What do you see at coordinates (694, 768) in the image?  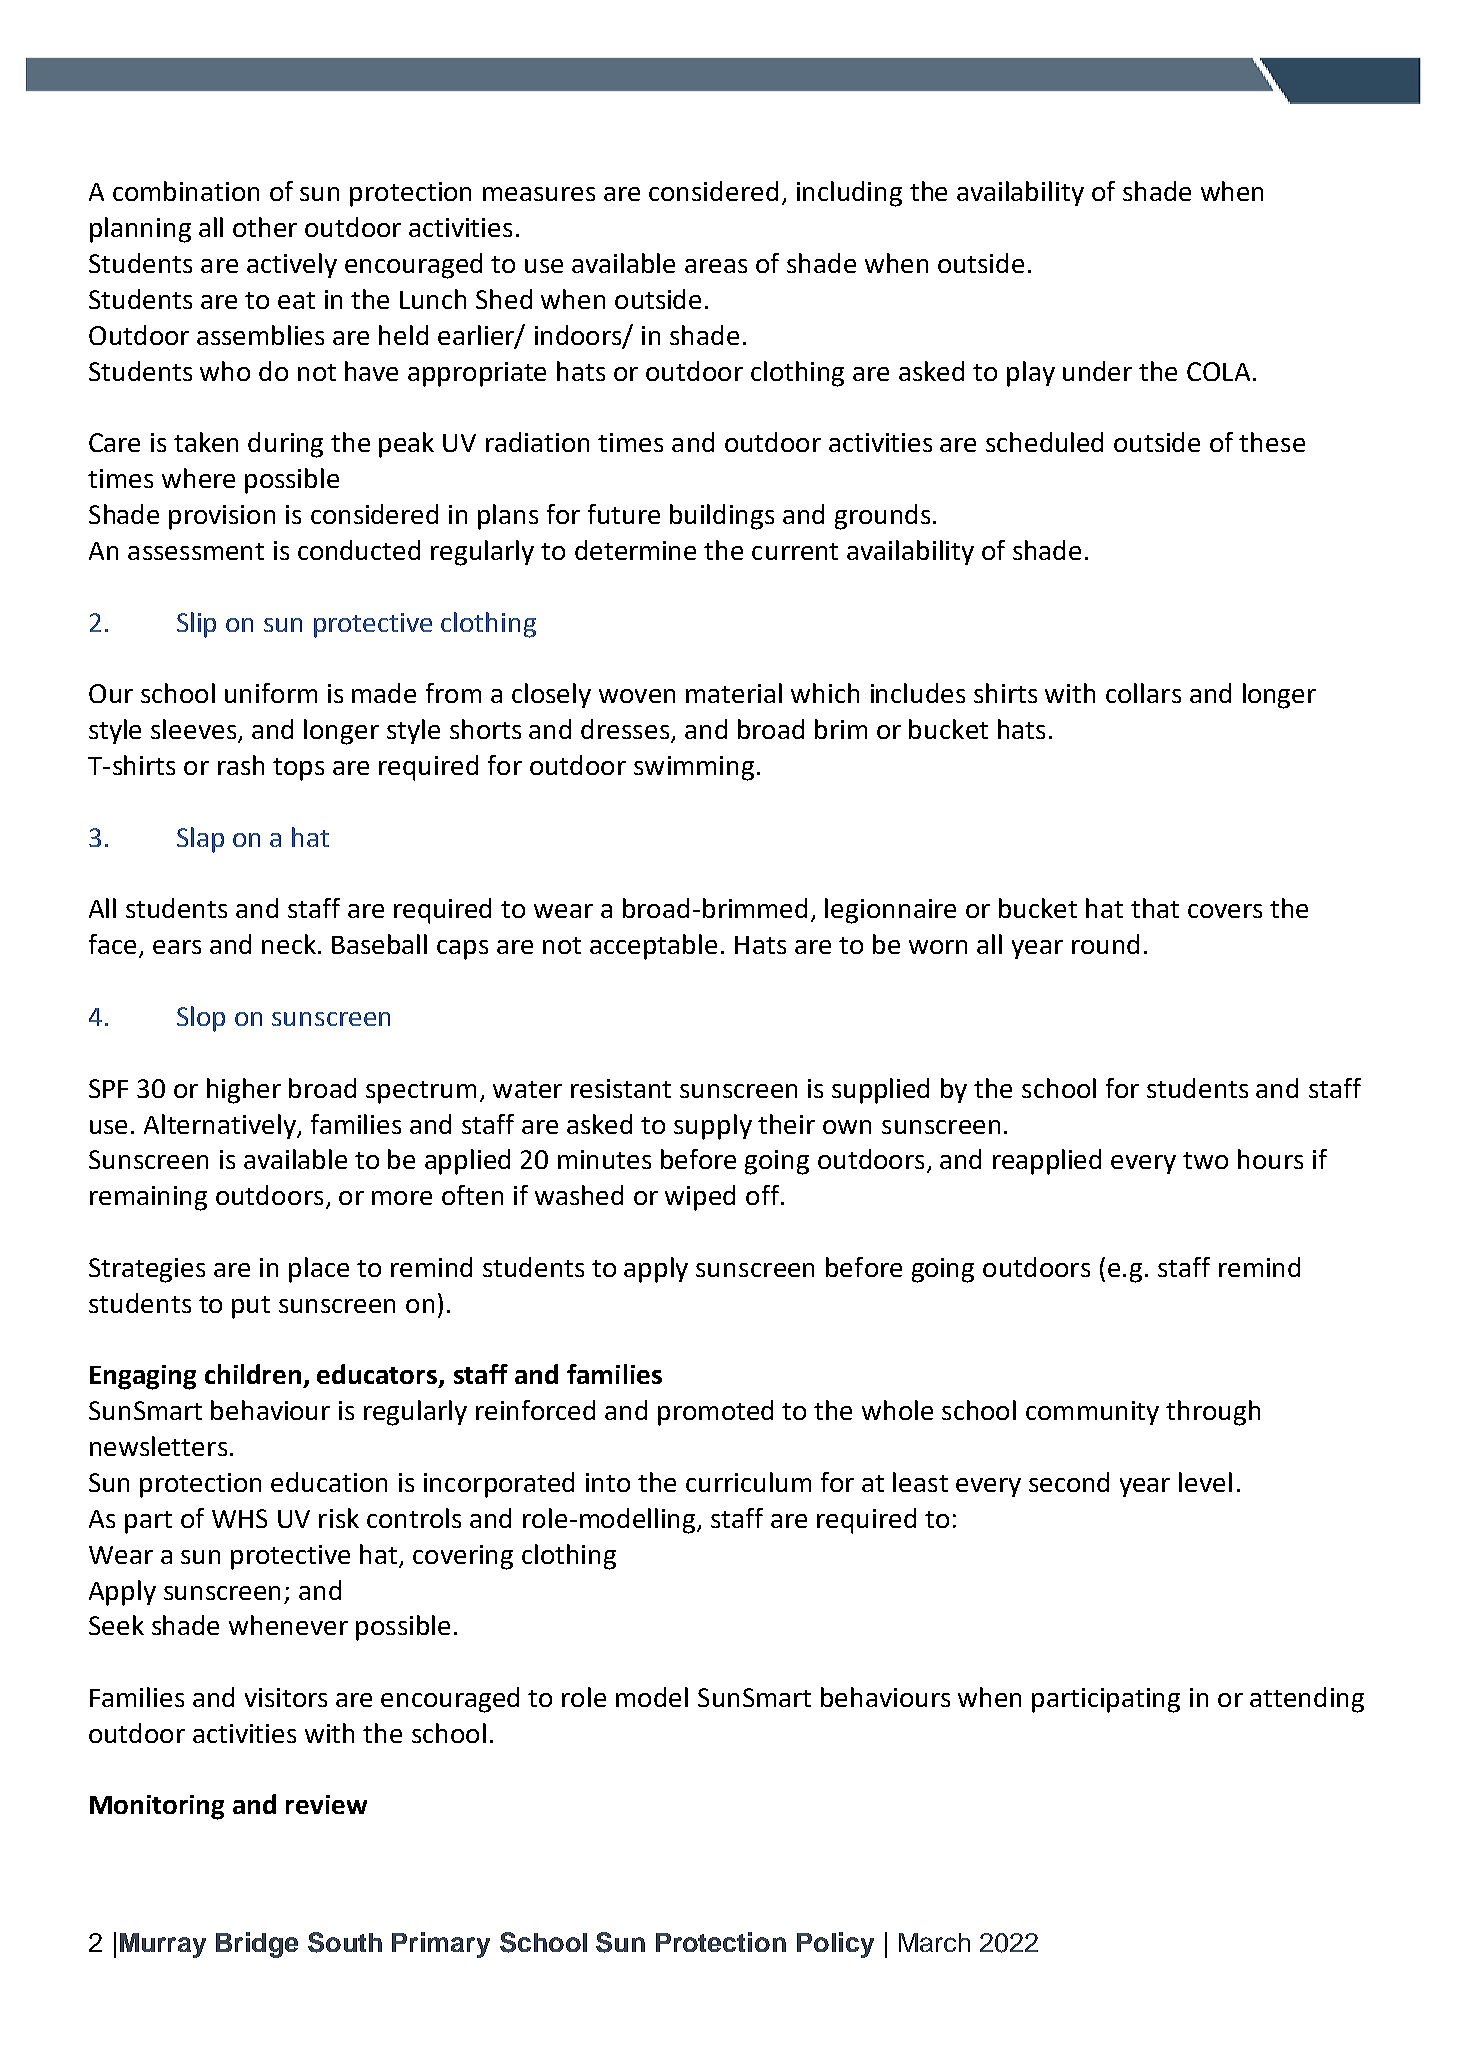 I see `swimming` at bounding box center [694, 768].
